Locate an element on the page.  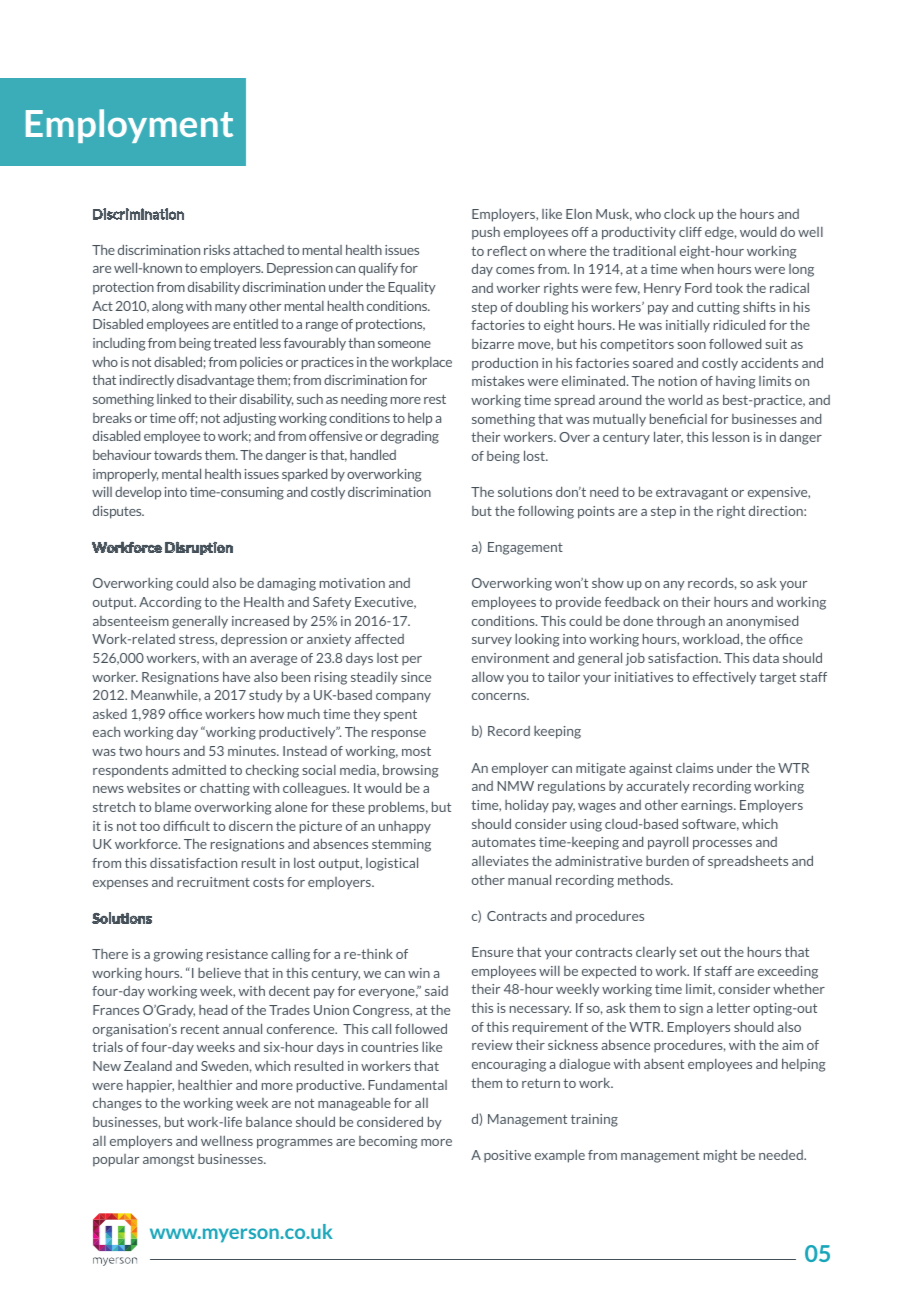
extravagant is located at coordinates (692, 493).
